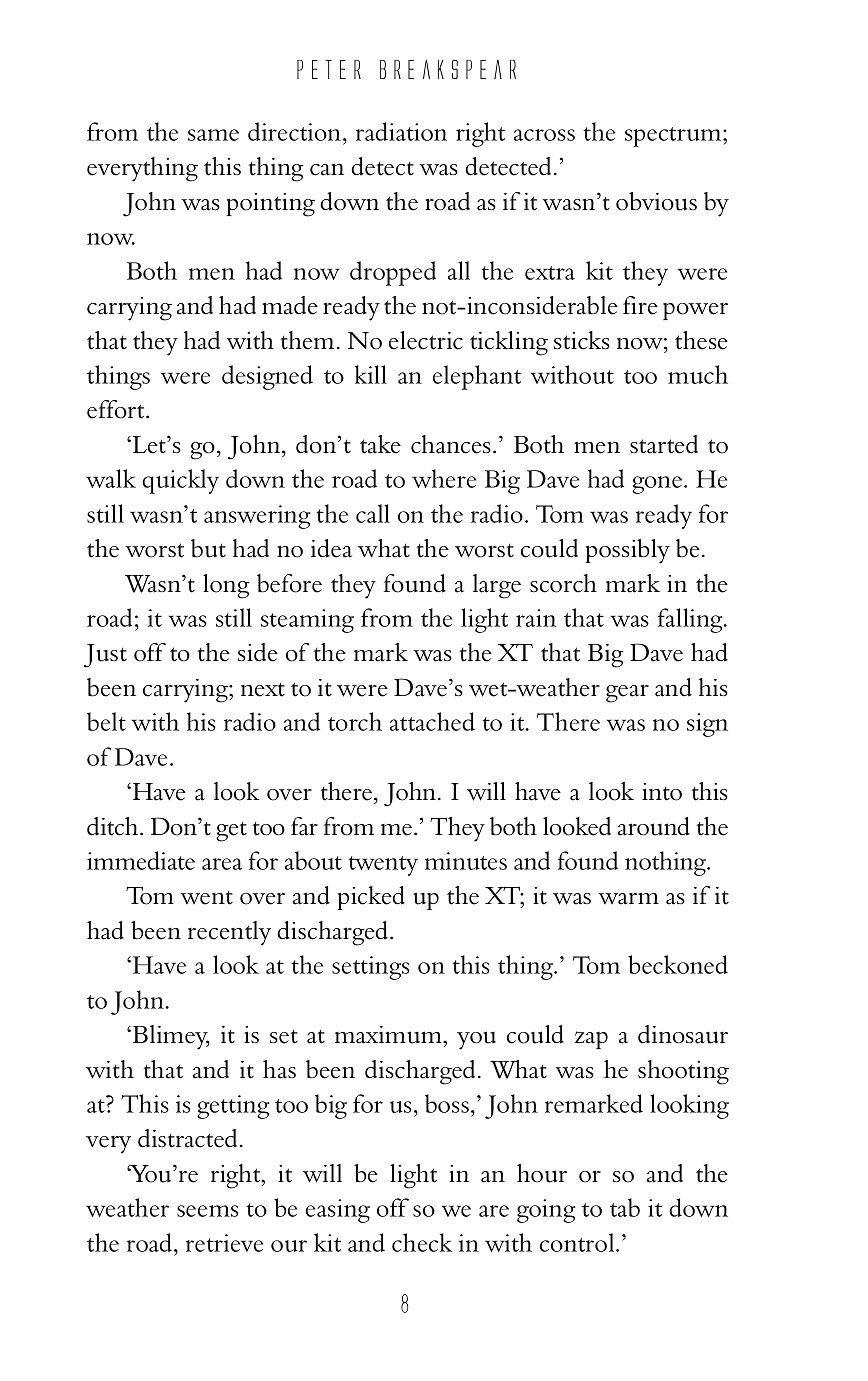  Describe the element at coordinates (422, 1242) in the image. I see `check` at that location.
